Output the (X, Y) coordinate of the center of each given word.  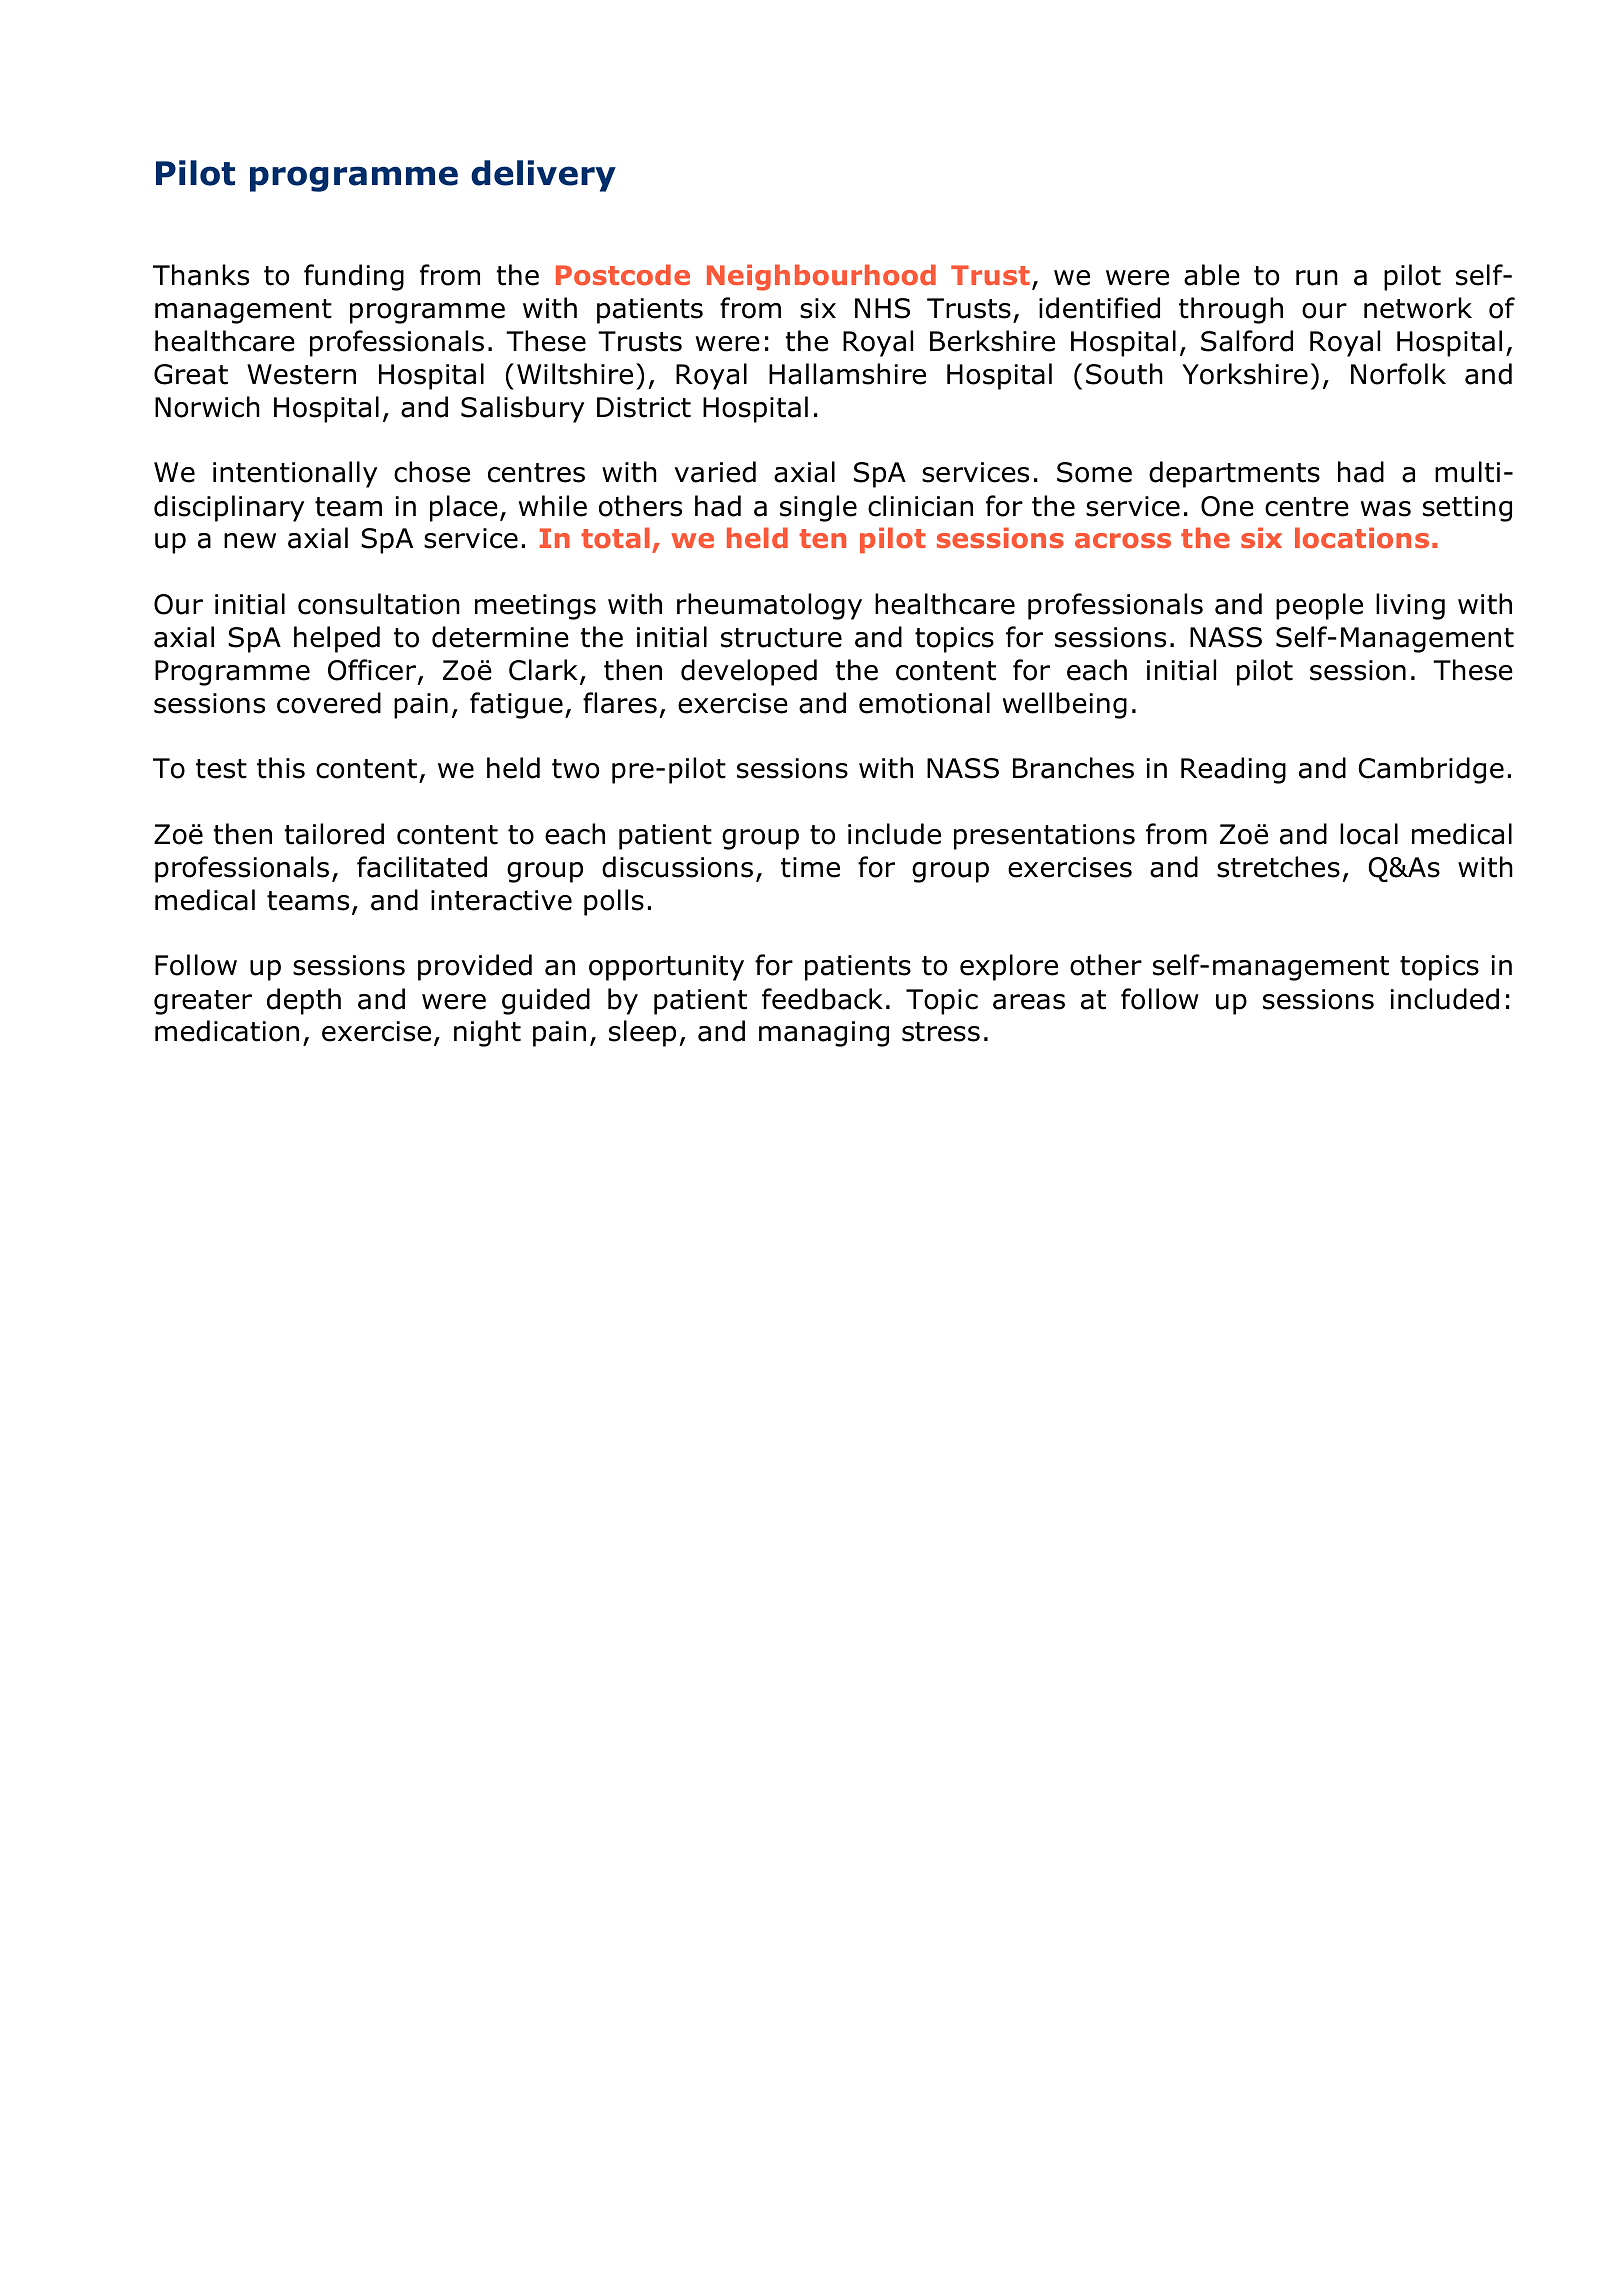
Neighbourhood (821, 277)
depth (304, 1001)
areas (1029, 1002)
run (1317, 278)
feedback (822, 999)
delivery (543, 176)
